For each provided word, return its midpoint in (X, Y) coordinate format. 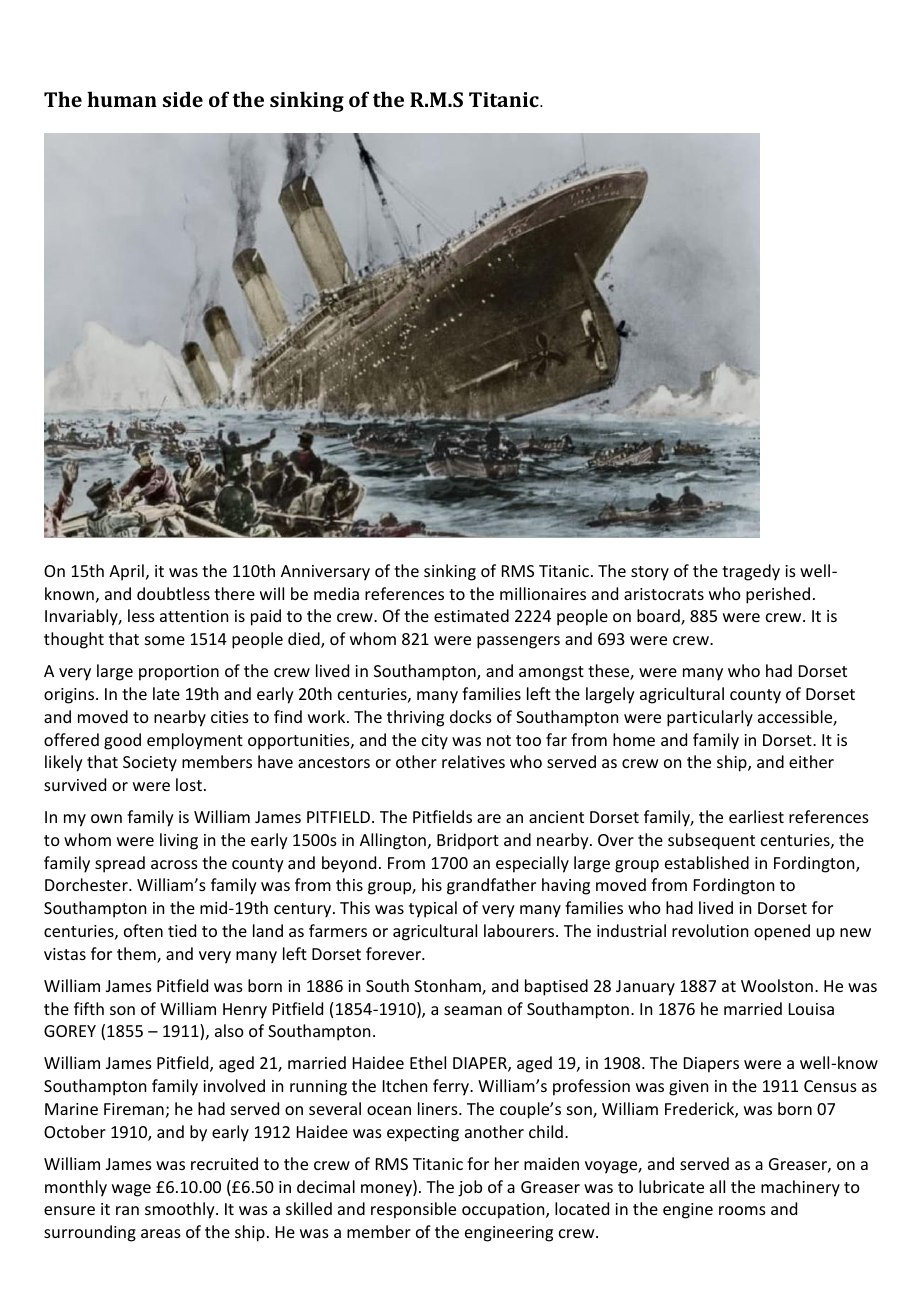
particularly (710, 718)
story (650, 573)
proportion (179, 673)
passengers (518, 642)
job (470, 1188)
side (183, 99)
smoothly (181, 1210)
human (122, 99)
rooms (742, 1210)
